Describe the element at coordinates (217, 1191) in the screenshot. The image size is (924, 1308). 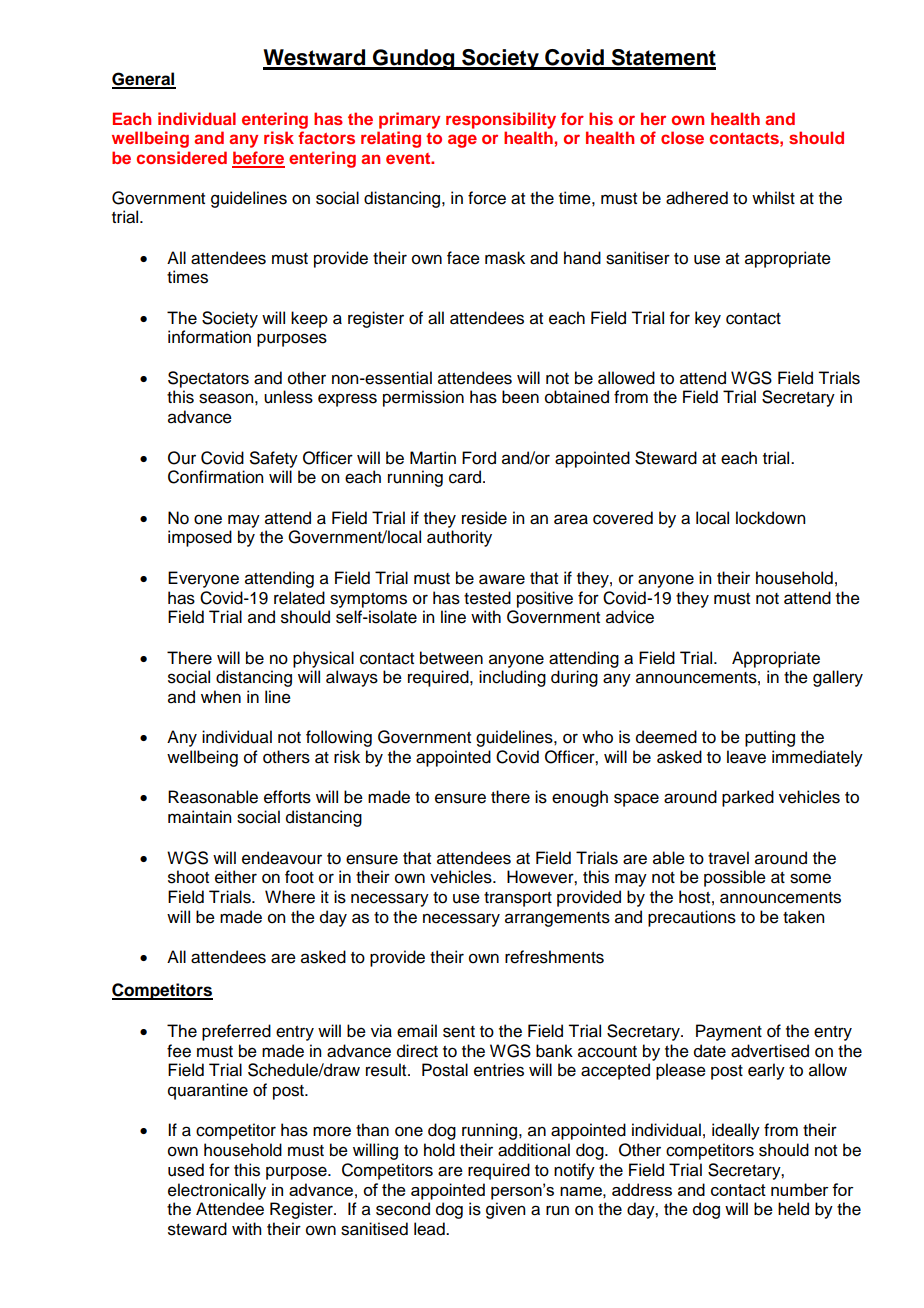
I see `electronically` at that location.
